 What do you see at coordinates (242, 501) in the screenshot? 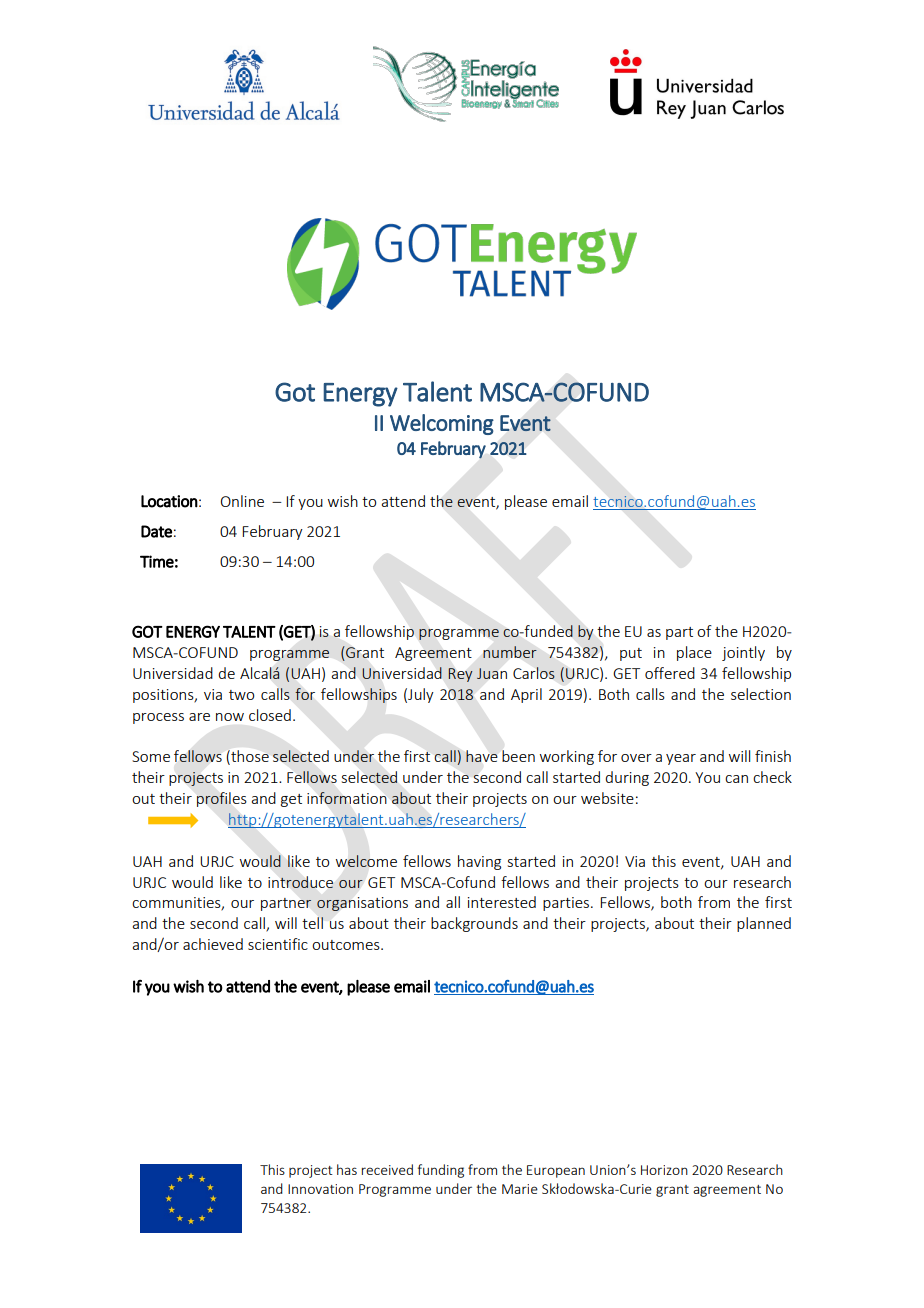
I see `Online` at bounding box center [242, 501].
